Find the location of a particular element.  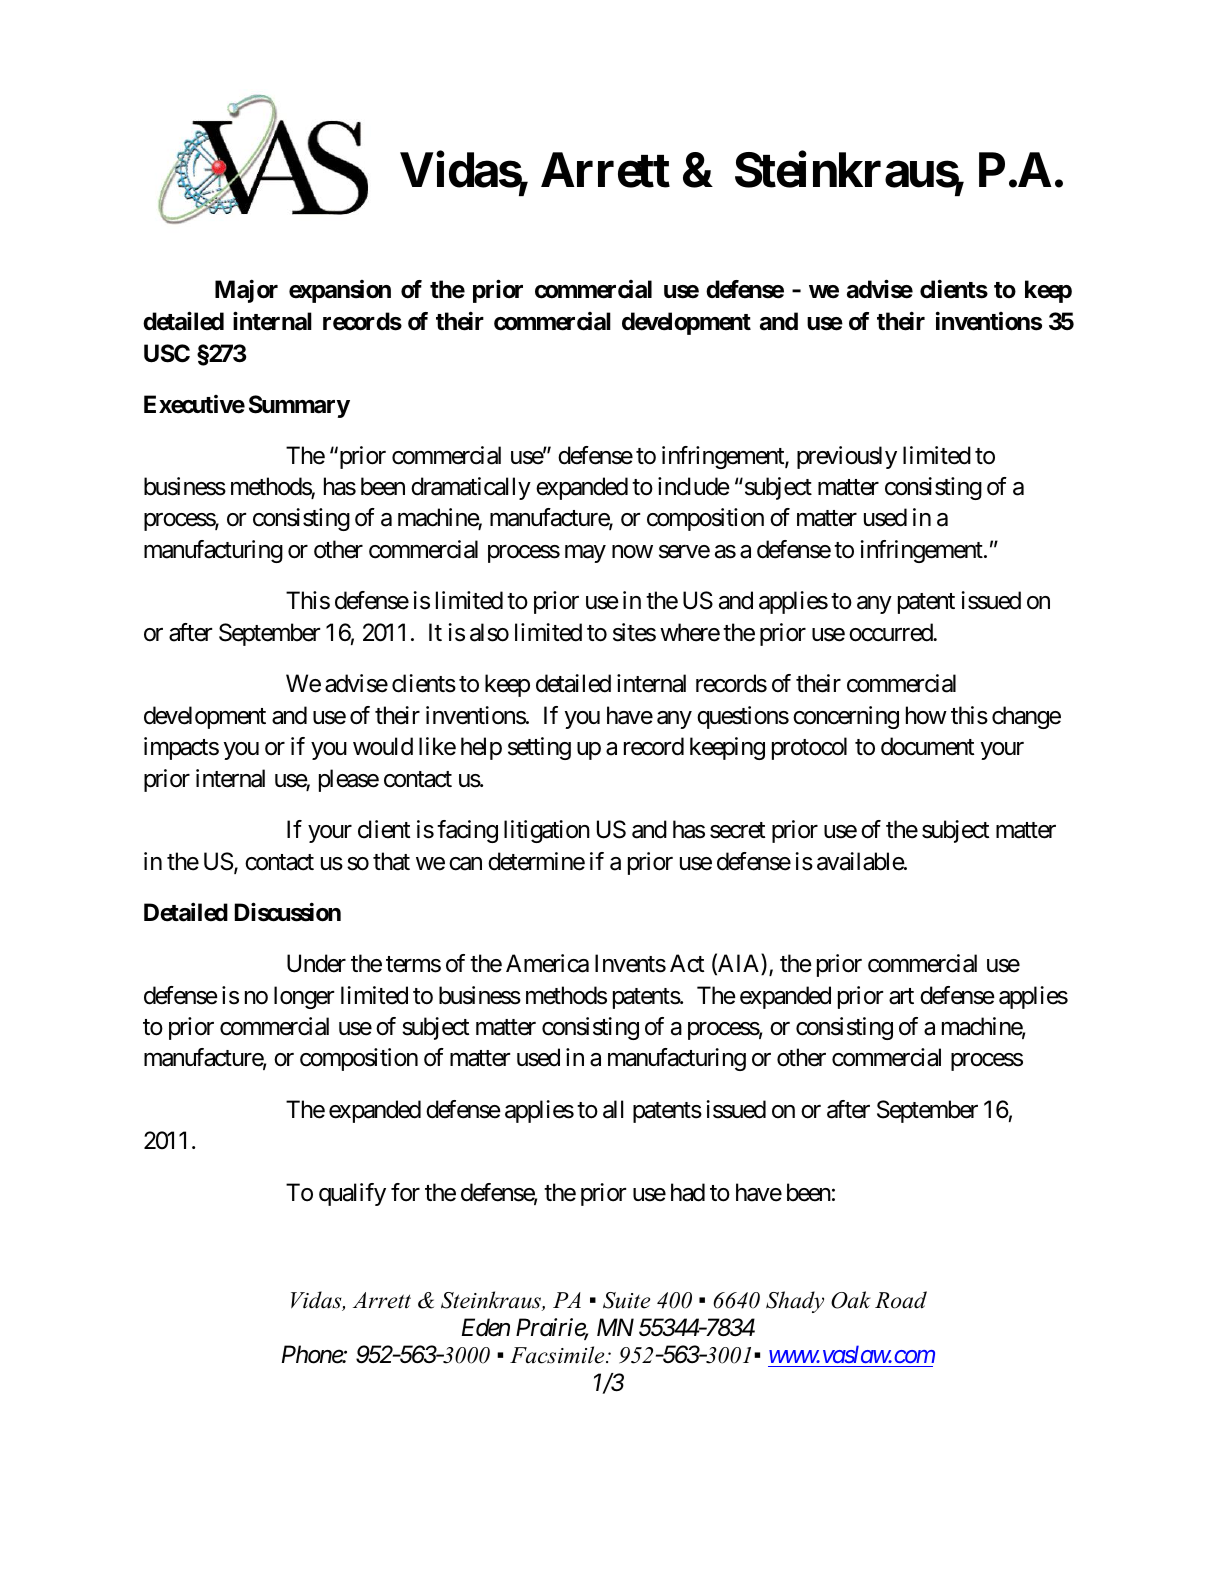

qualify is located at coordinates (352, 1194).
